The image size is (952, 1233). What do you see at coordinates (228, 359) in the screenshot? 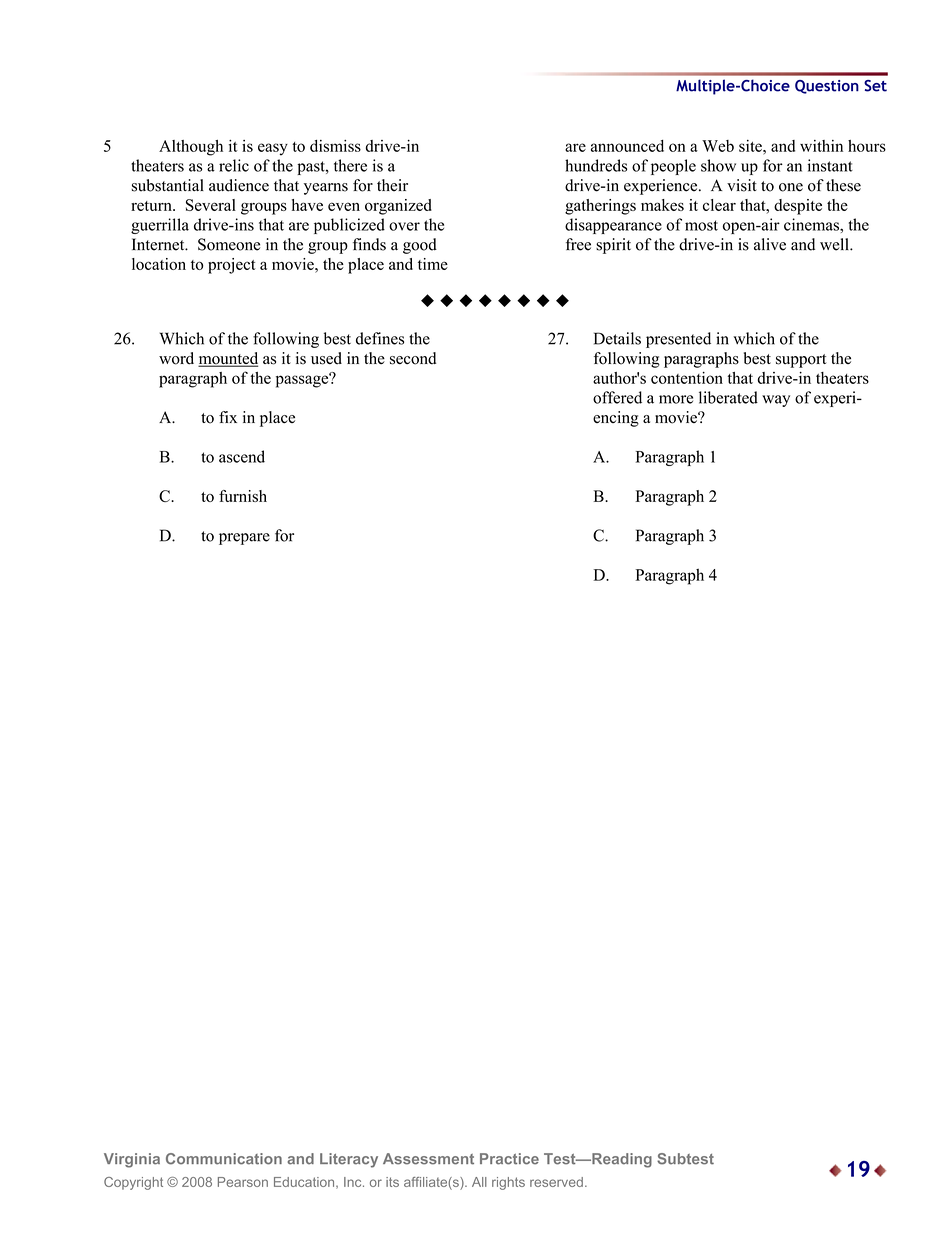
I see `mounted` at bounding box center [228, 359].
